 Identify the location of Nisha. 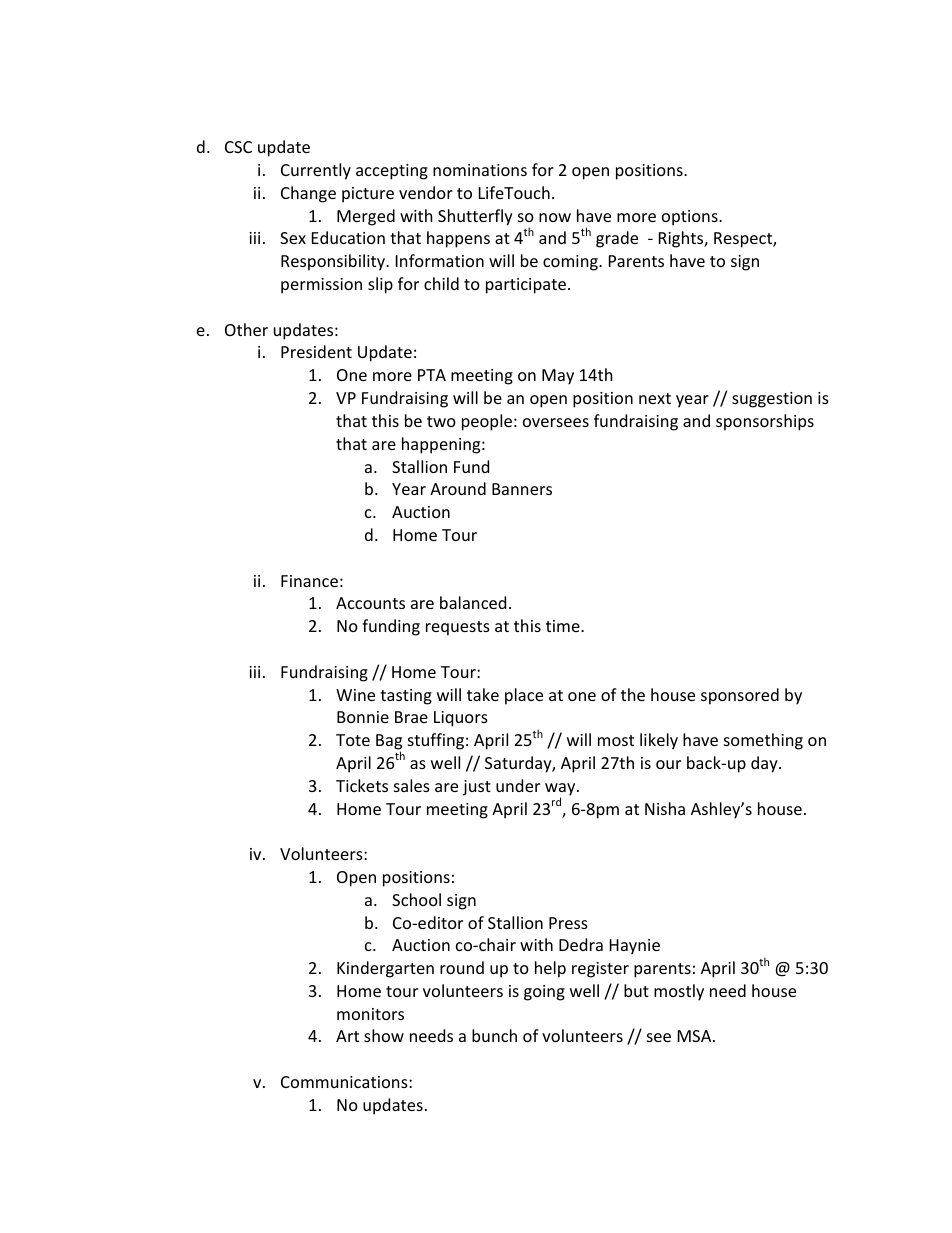
(665, 808).
